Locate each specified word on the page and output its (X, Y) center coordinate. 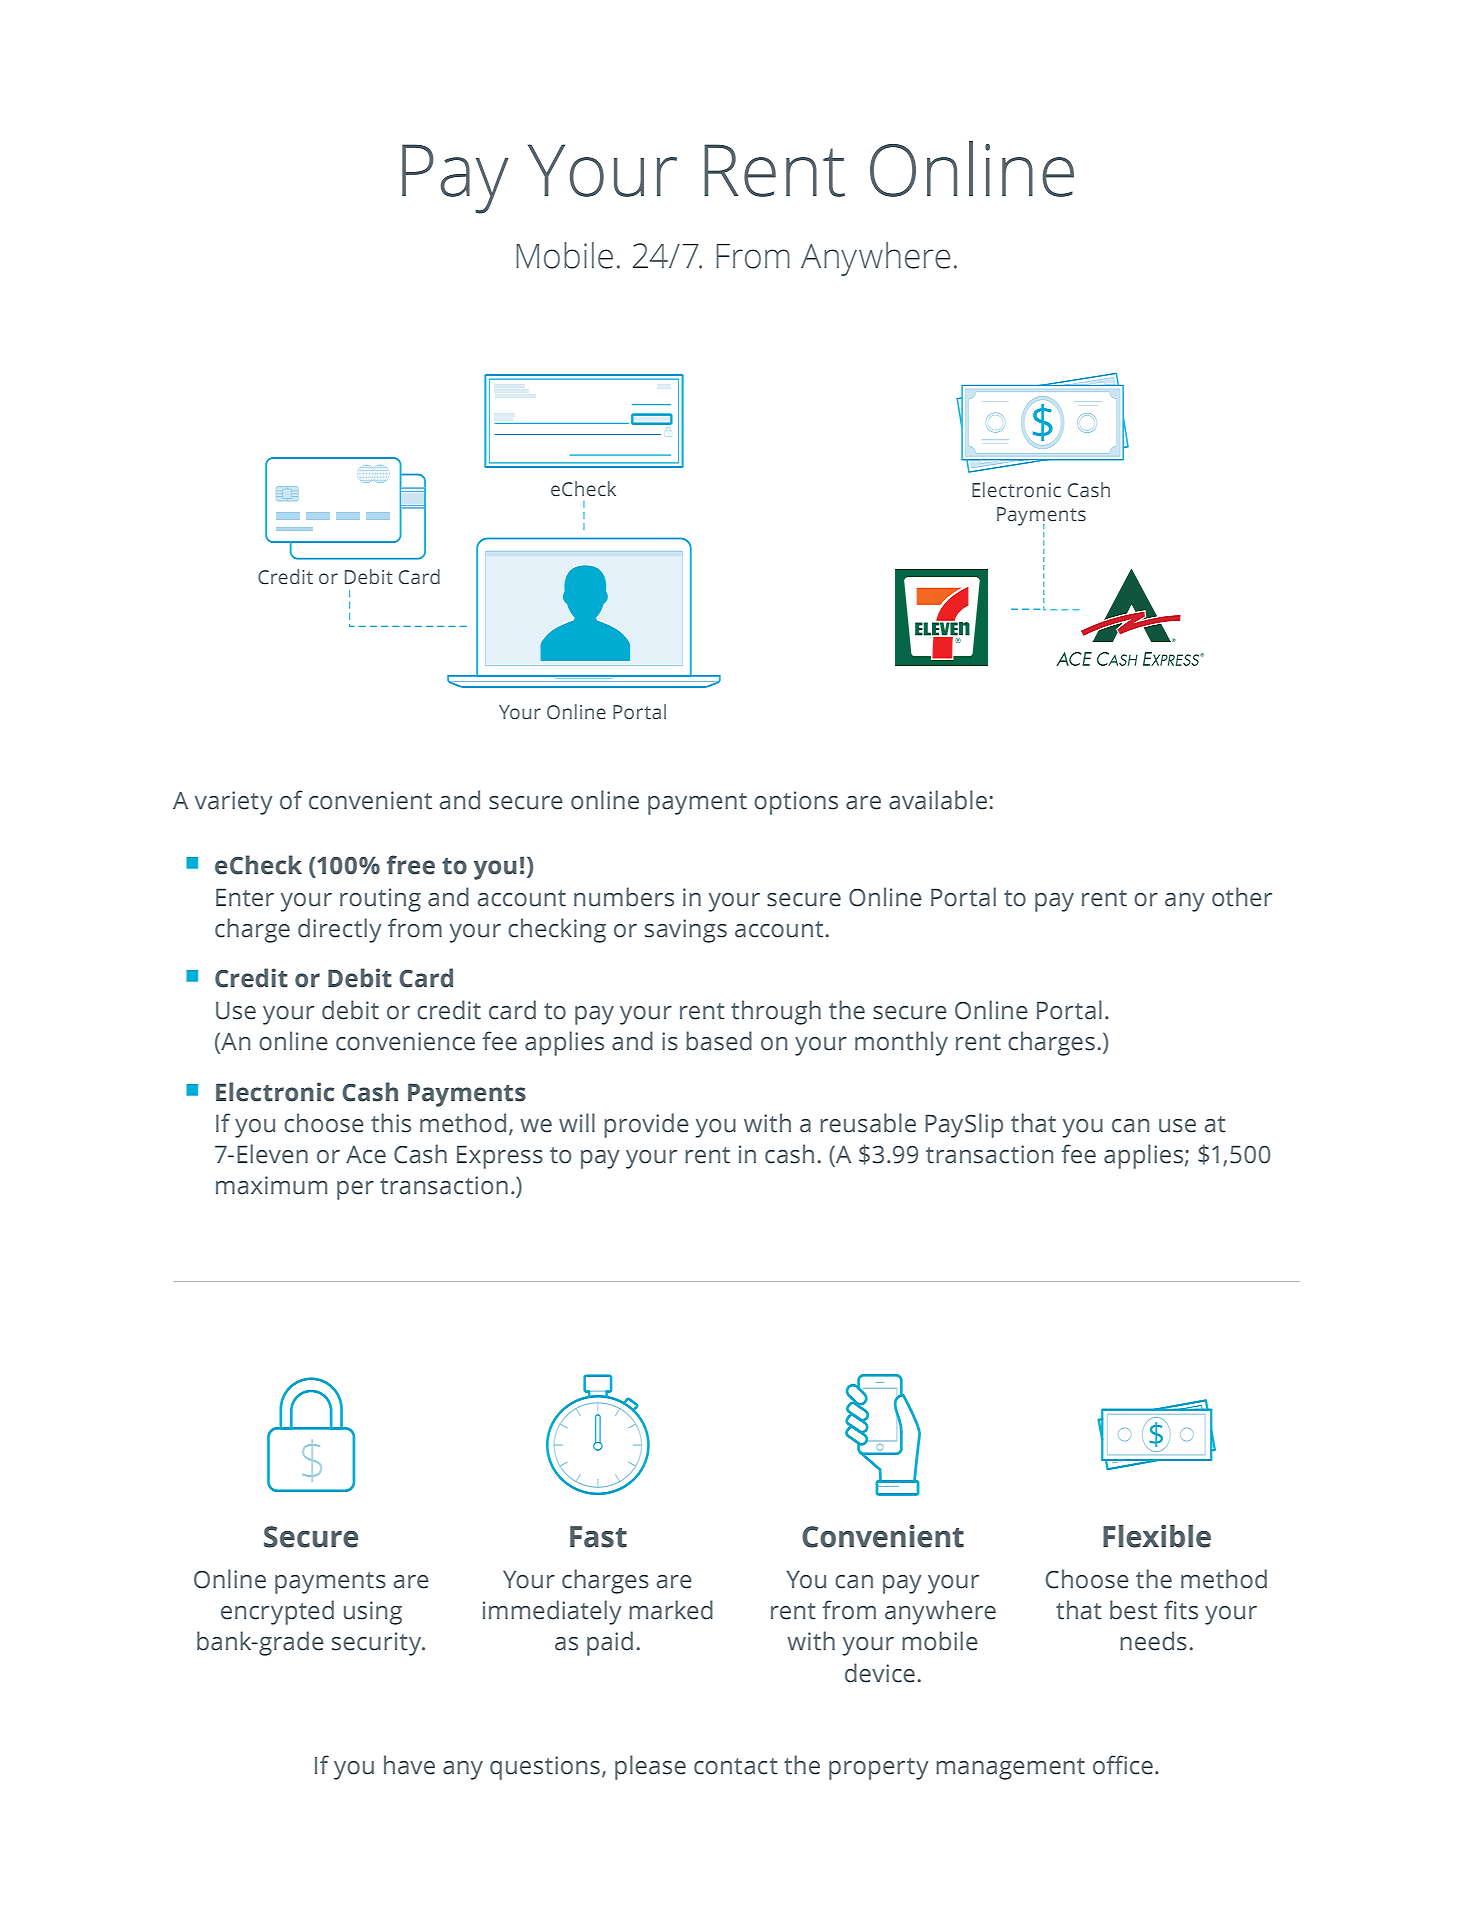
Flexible (1157, 1536)
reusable (868, 1123)
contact (736, 1766)
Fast (598, 1537)
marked (671, 1610)
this (391, 1123)
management (1010, 1769)
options (796, 803)
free (411, 865)
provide (646, 1125)
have (409, 1765)
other (1242, 897)
